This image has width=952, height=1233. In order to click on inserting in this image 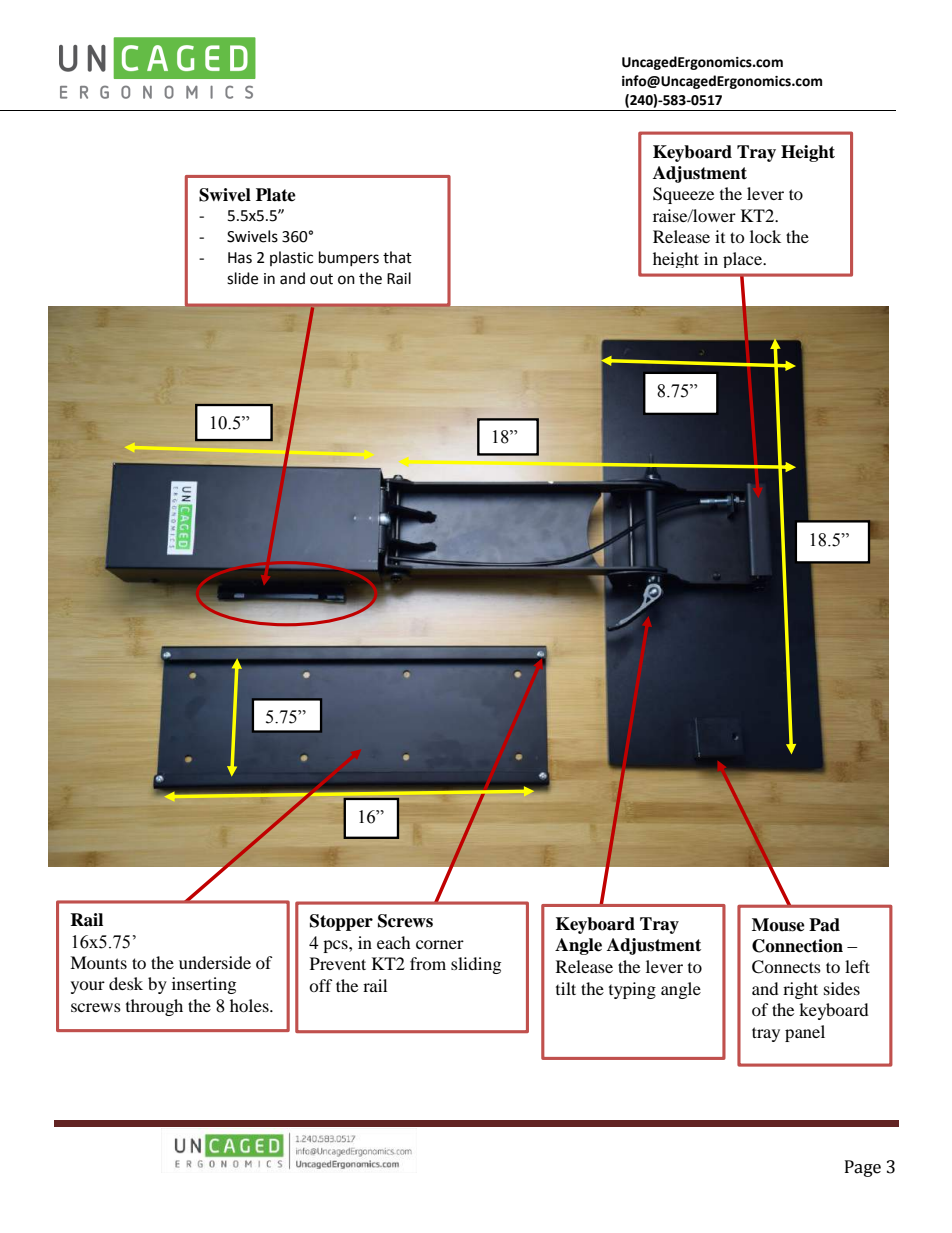, I will do `click(204, 985)`.
